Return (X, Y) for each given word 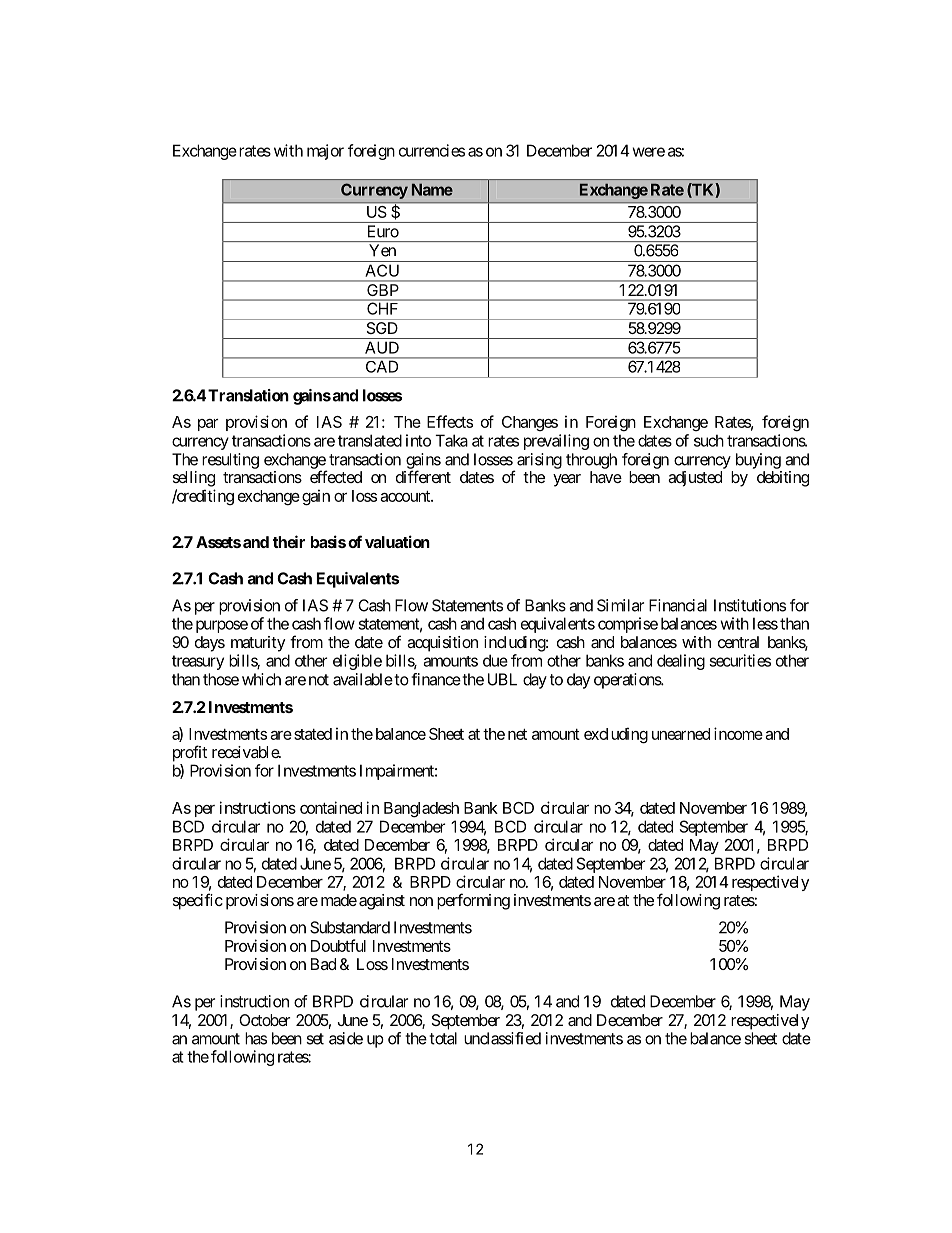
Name (432, 190)
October (264, 1020)
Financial (678, 605)
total (443, 1038)
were (648, 152)
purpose (222, 626)
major (325, 152)
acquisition (442, 644)
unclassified (502, 1038)
